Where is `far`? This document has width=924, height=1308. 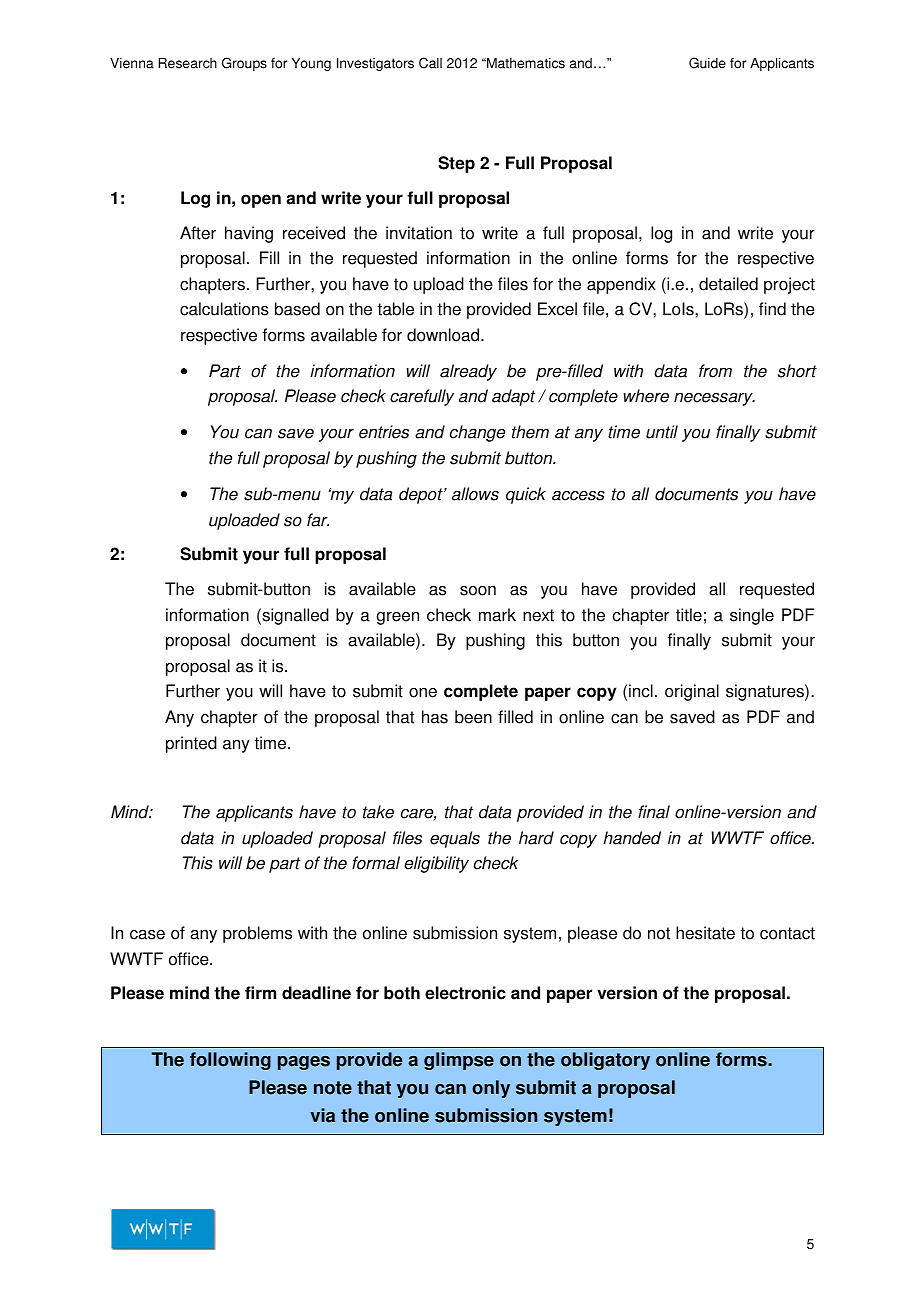 far is located at coordinates (318, 520).
